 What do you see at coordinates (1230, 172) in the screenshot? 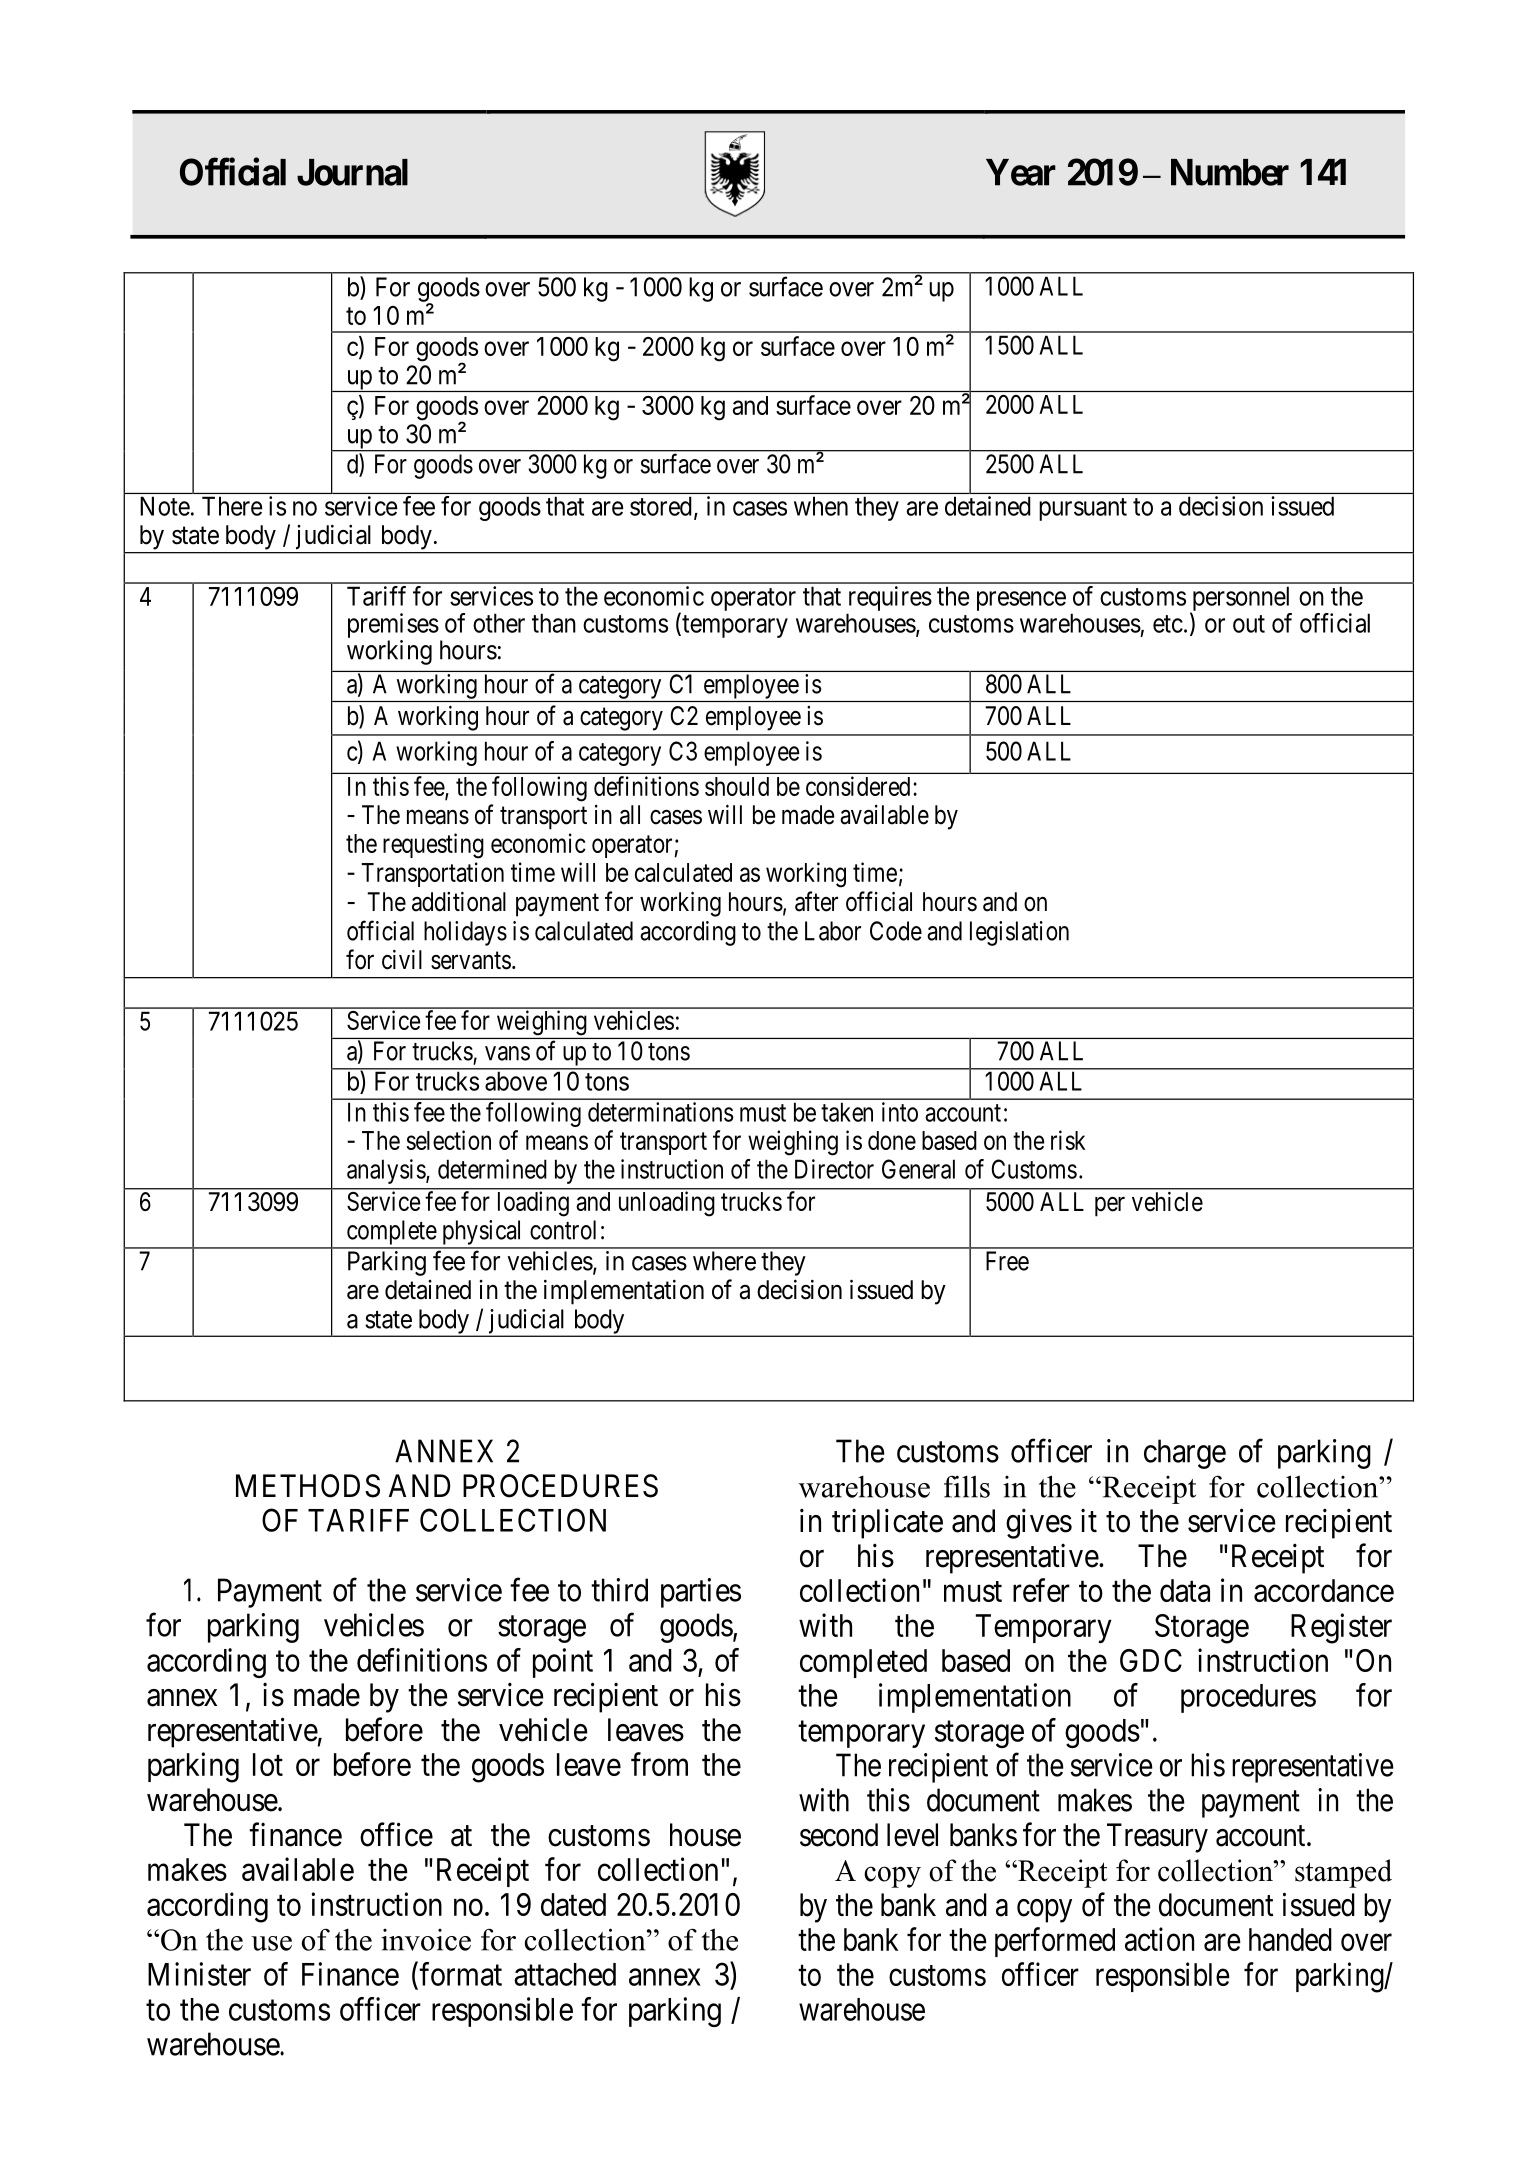
I see `Number` at bounding box center [1230, 172].
